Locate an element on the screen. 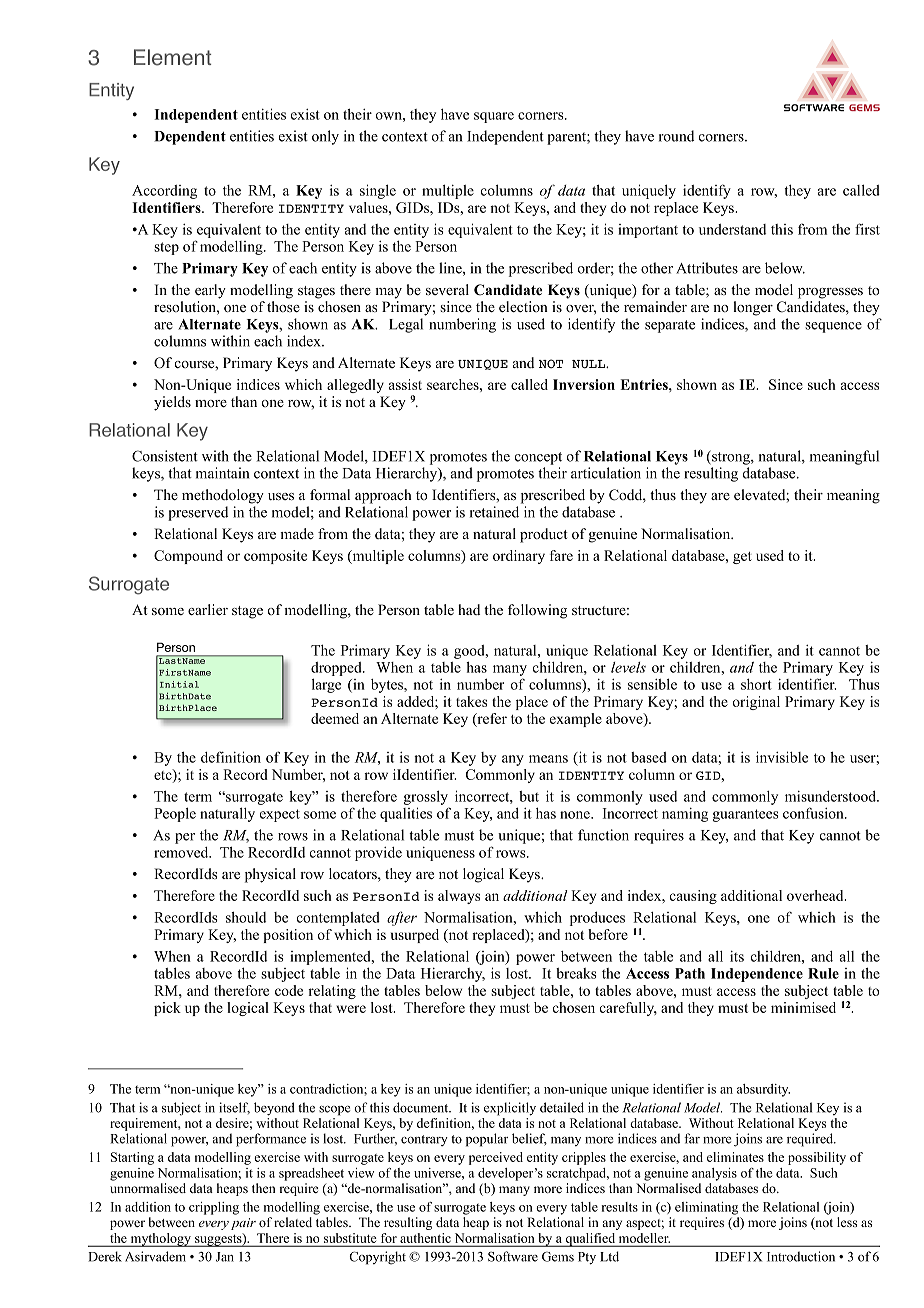 The image size is (924, 1308). Element is located at coordinates (172, 57).
